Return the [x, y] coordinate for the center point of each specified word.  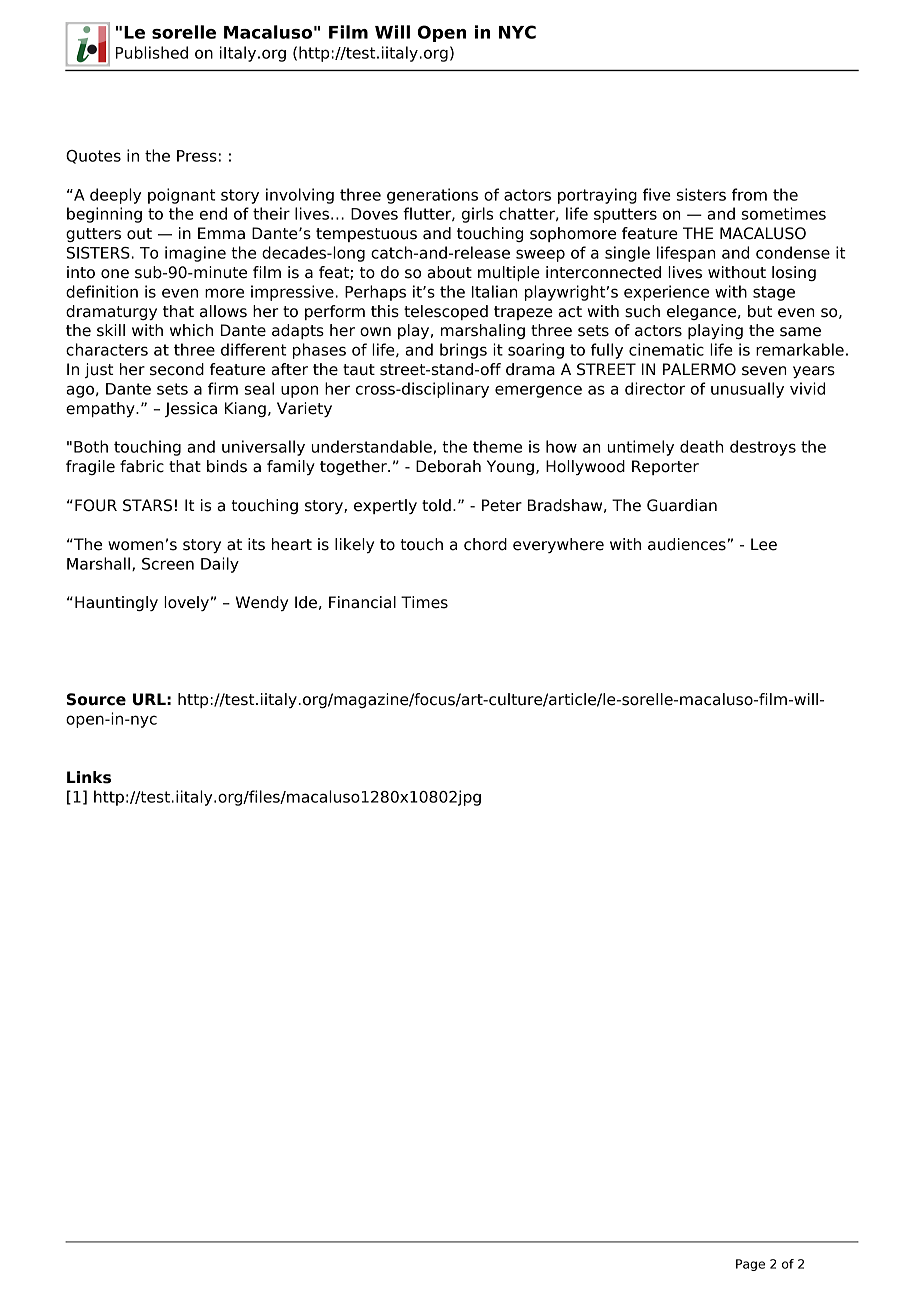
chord [485, 544]
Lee [764, 544]
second [177, 369]
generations [432, 196]
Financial [362, 602]
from [749, 194]
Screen [168, 564]
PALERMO [699, 369]
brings [463, 351]
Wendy [262, 603]
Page [750, 1265]
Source [96, 699]
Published [152, 52]
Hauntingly [116, 603]
